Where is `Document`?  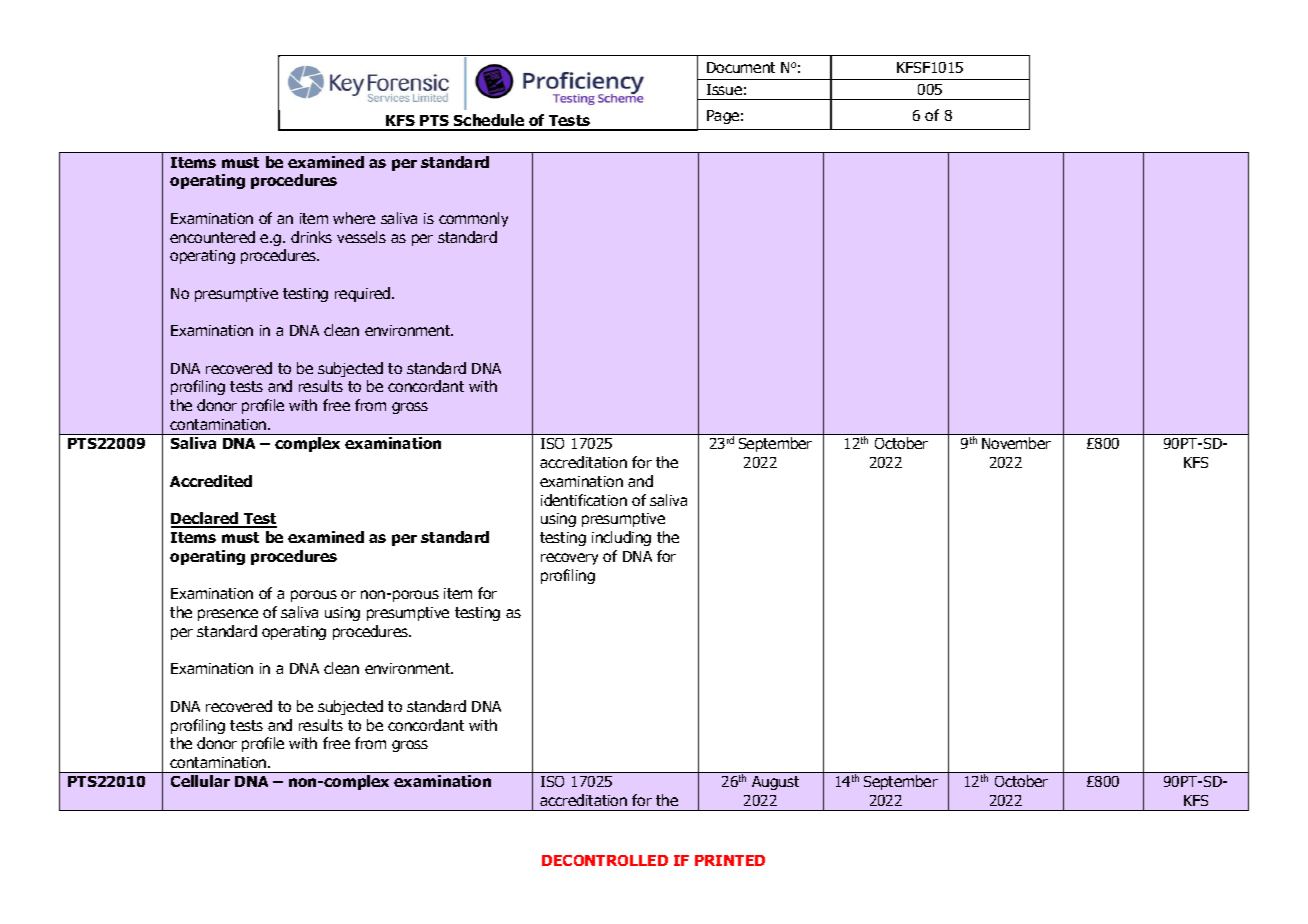
Document is located at coordinates (741, 67).
